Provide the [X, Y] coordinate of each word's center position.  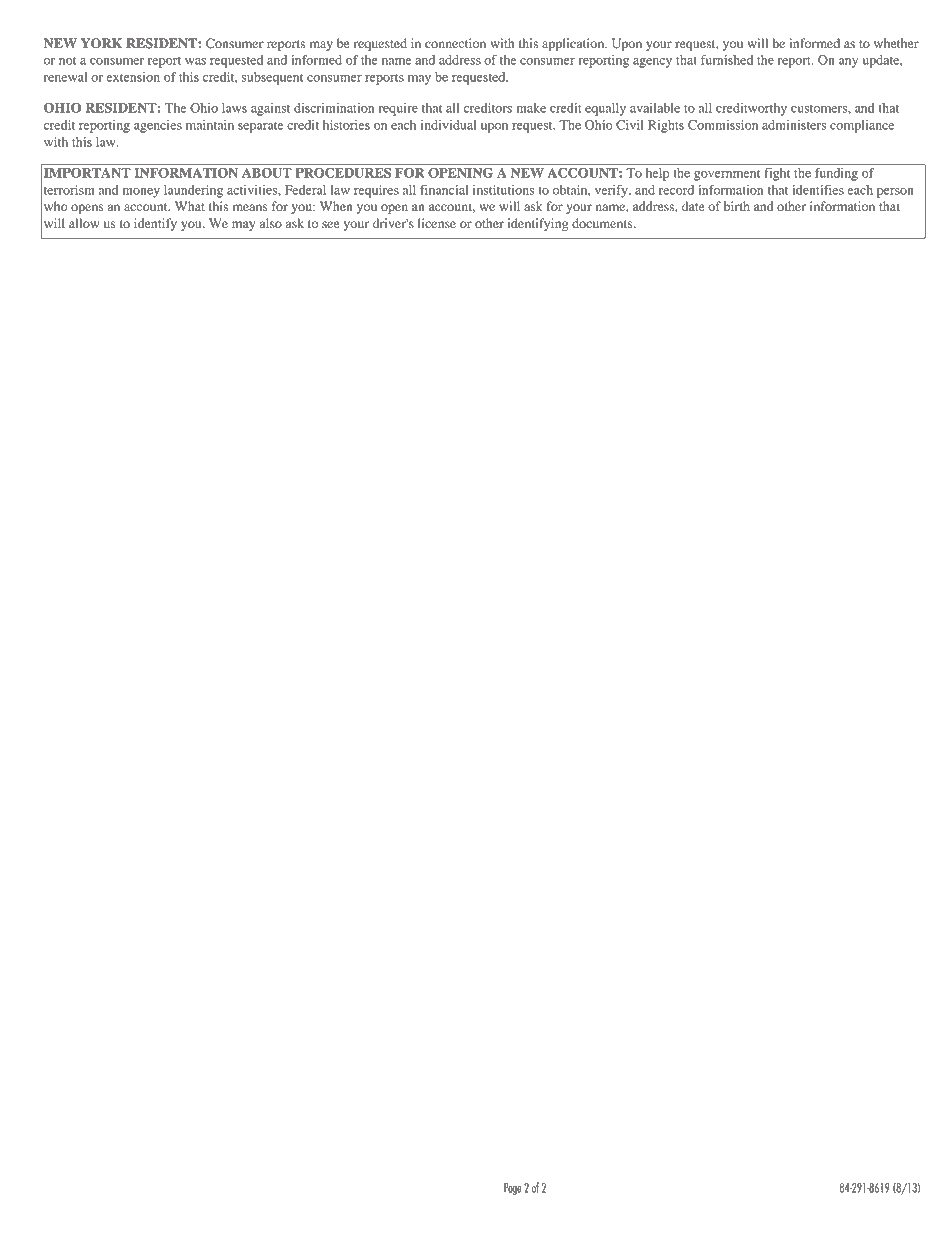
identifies [818, 190]
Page [512, 1189]
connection [455, 43]
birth [737, 206]
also [271, 223]
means [250, 207]
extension [133, 77]
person [895, 193]
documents [603, 223]
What [190, 206]
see [331, 224]
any [848, 63]
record [676, 190]
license [437, 223]
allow [84, 223]
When [336, 206]
